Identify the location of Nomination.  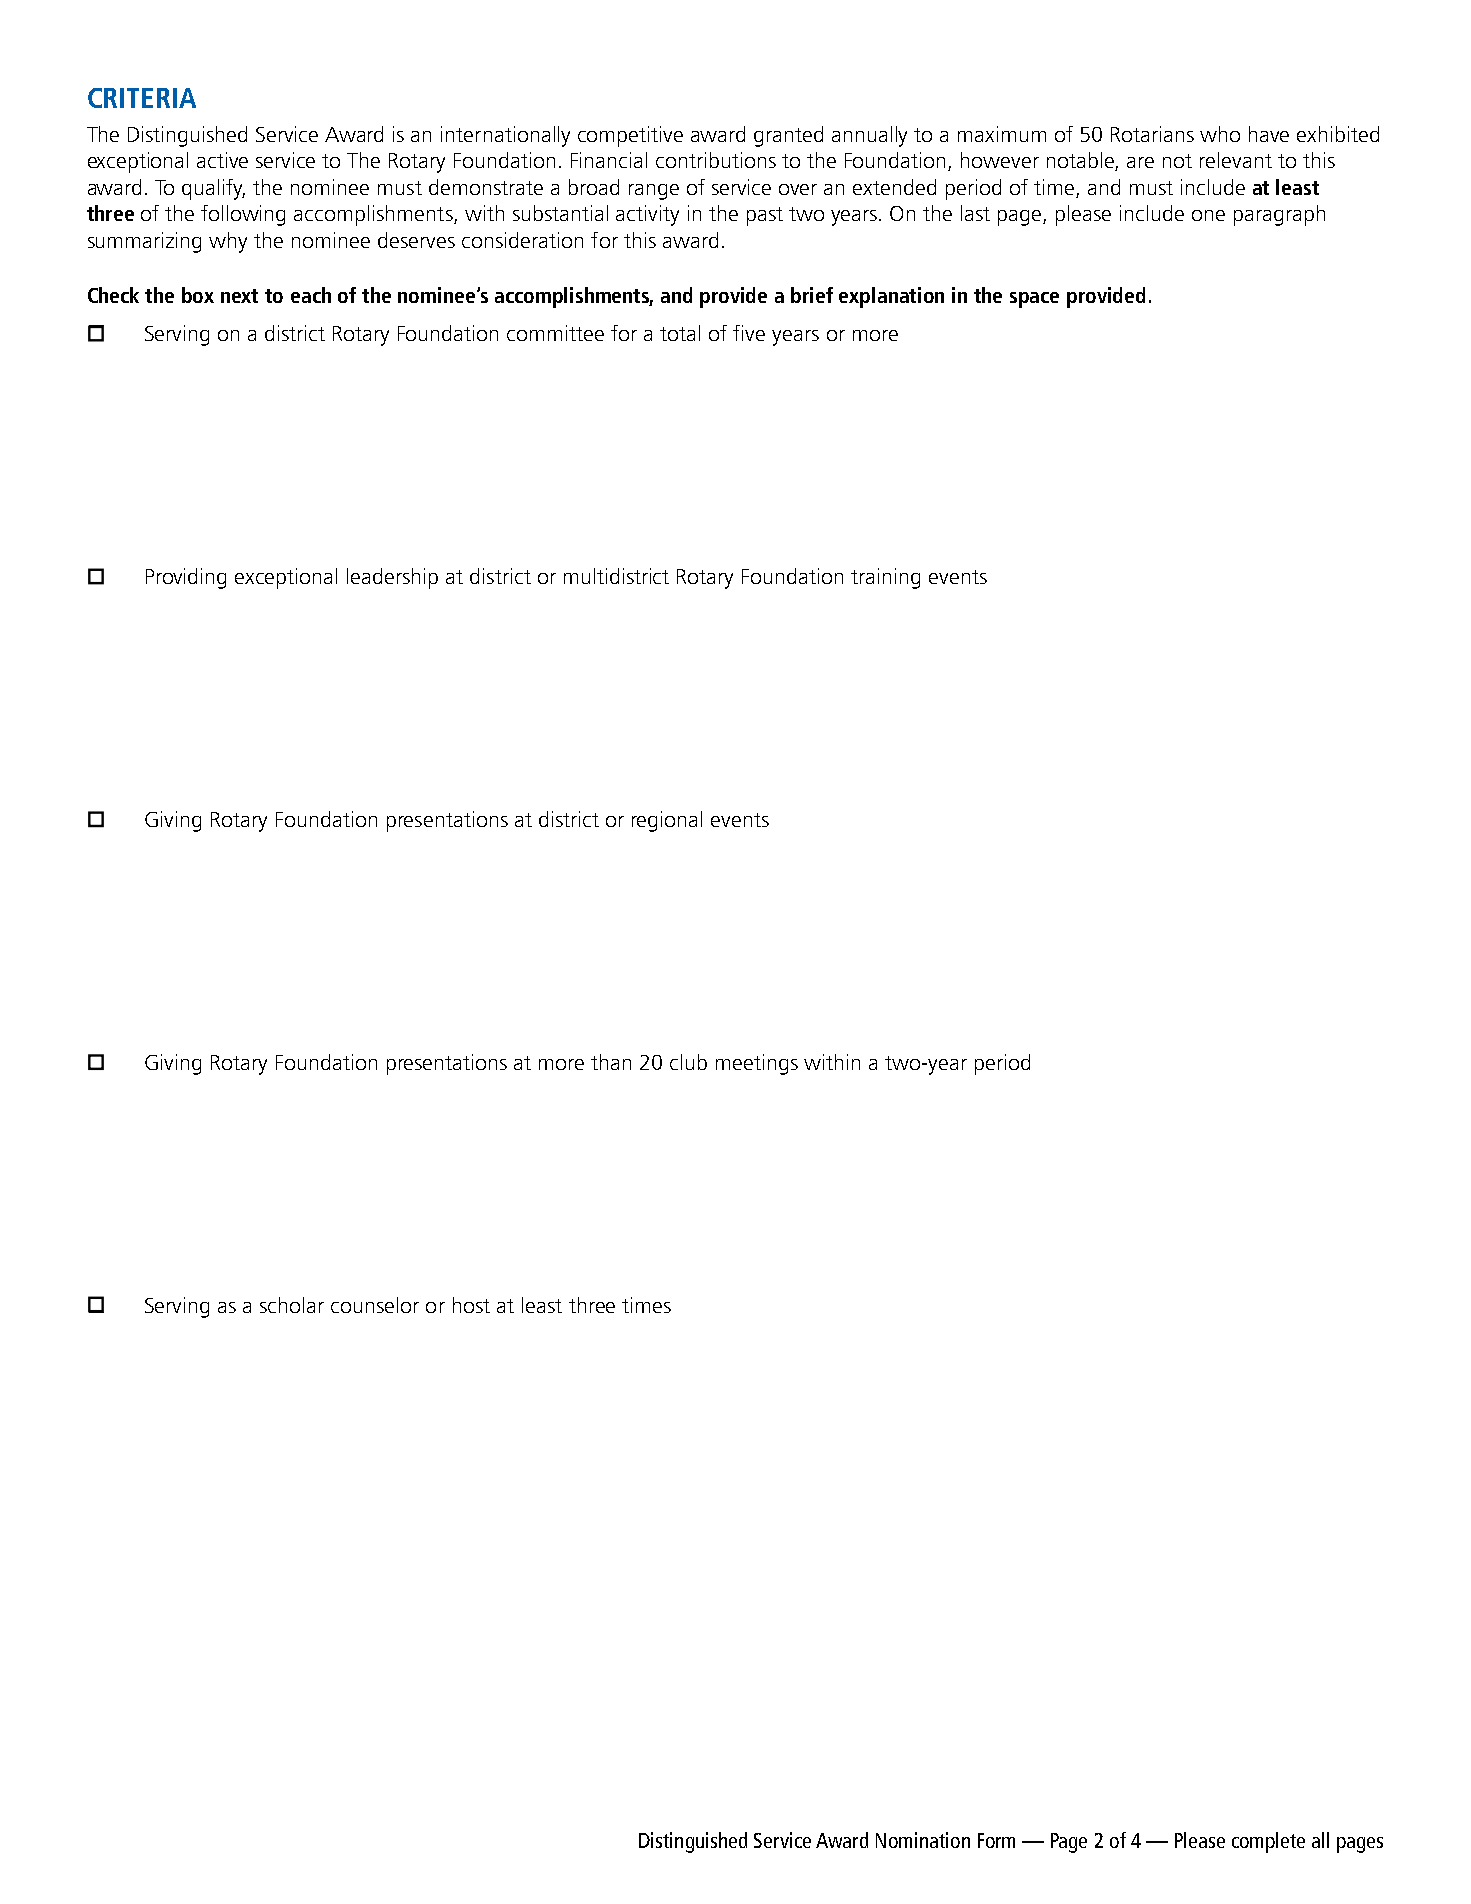
(923, 1840).
